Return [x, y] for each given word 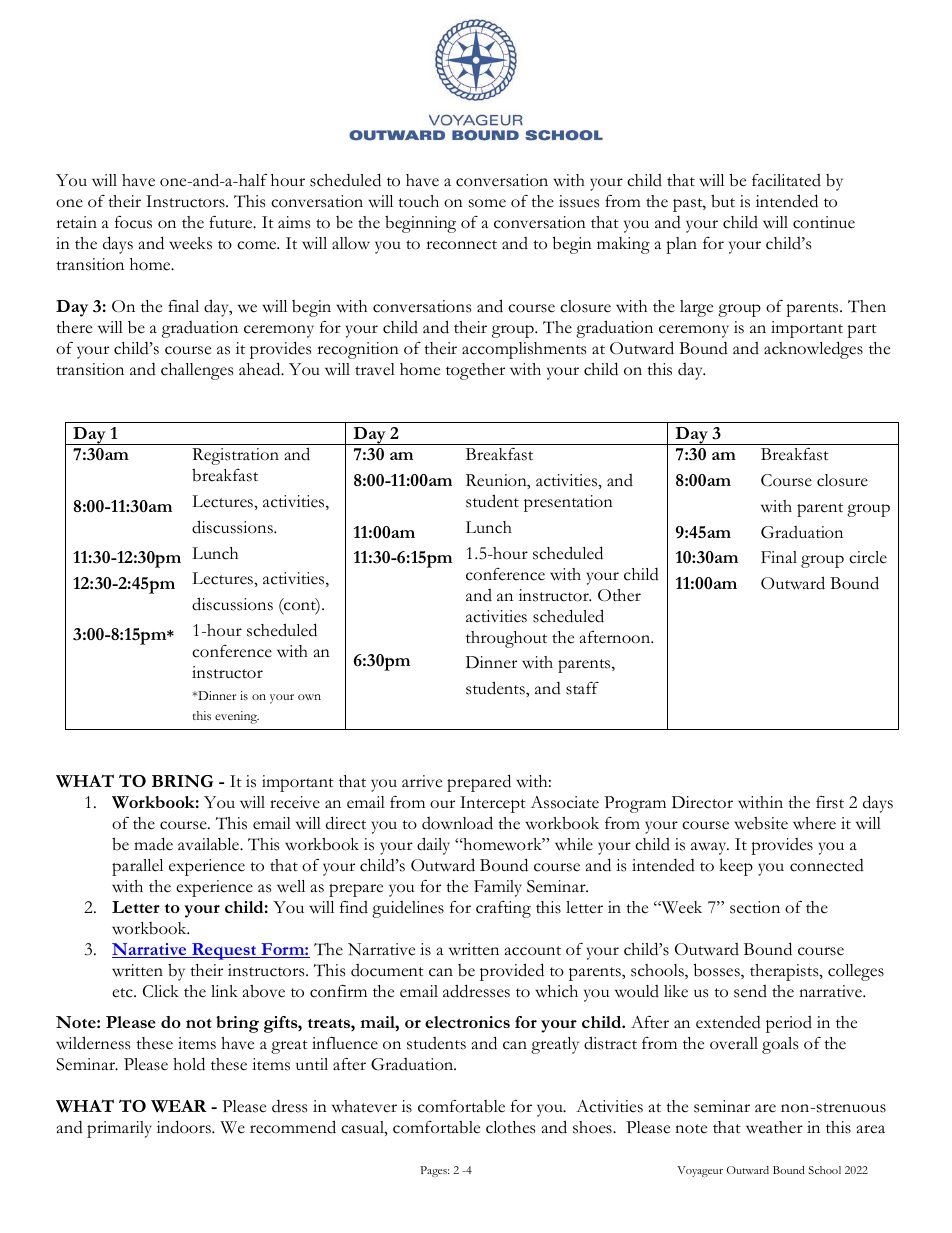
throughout [506, 639]
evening [237, 717]
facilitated [786, 180]
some [487, 203]
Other [619, 595]
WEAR [179, 1106]
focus [133, 222]
